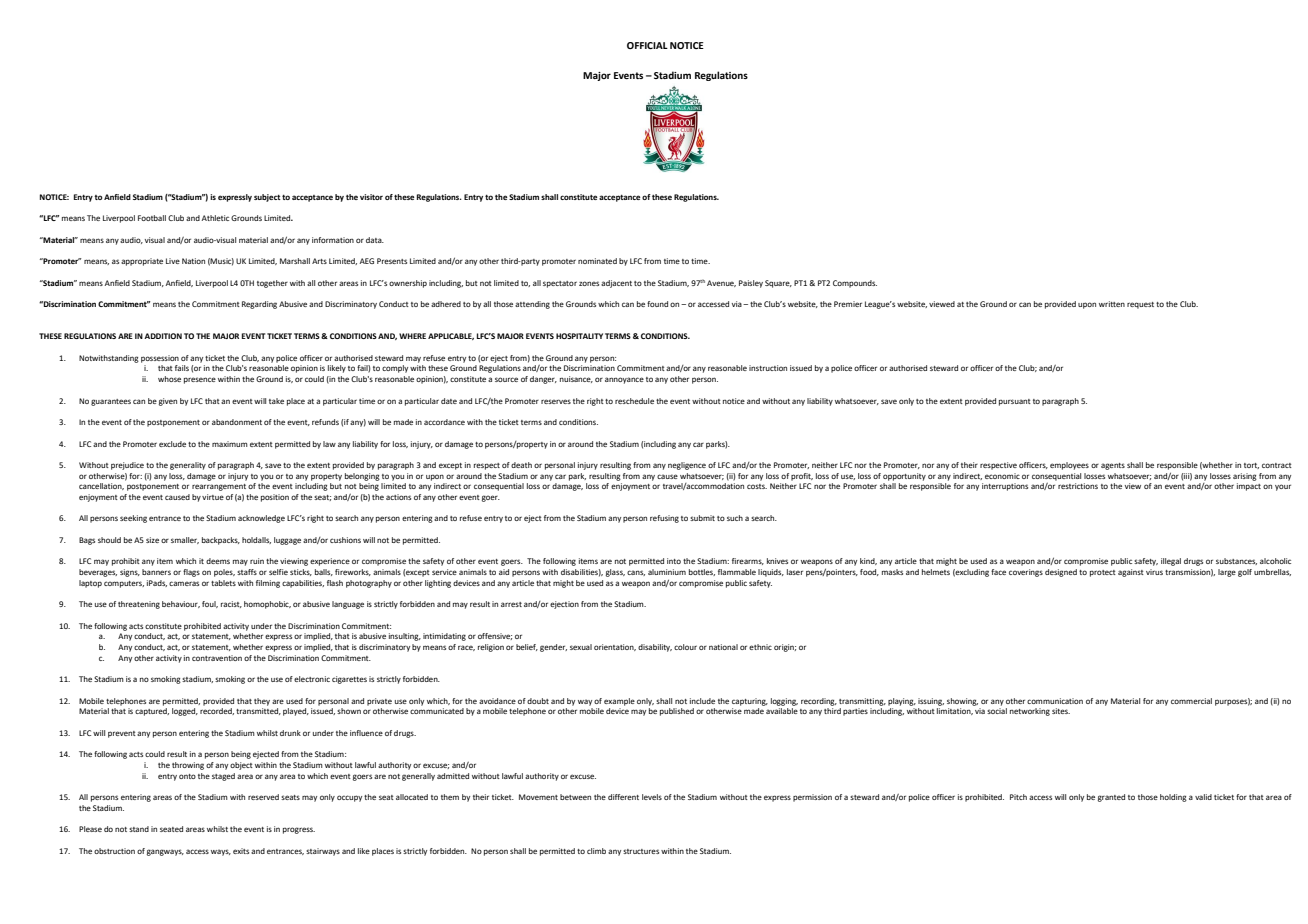 Image resolution: width=1308 pixels, height=924 pixels. I want to click on presence, so click(200, 380).
